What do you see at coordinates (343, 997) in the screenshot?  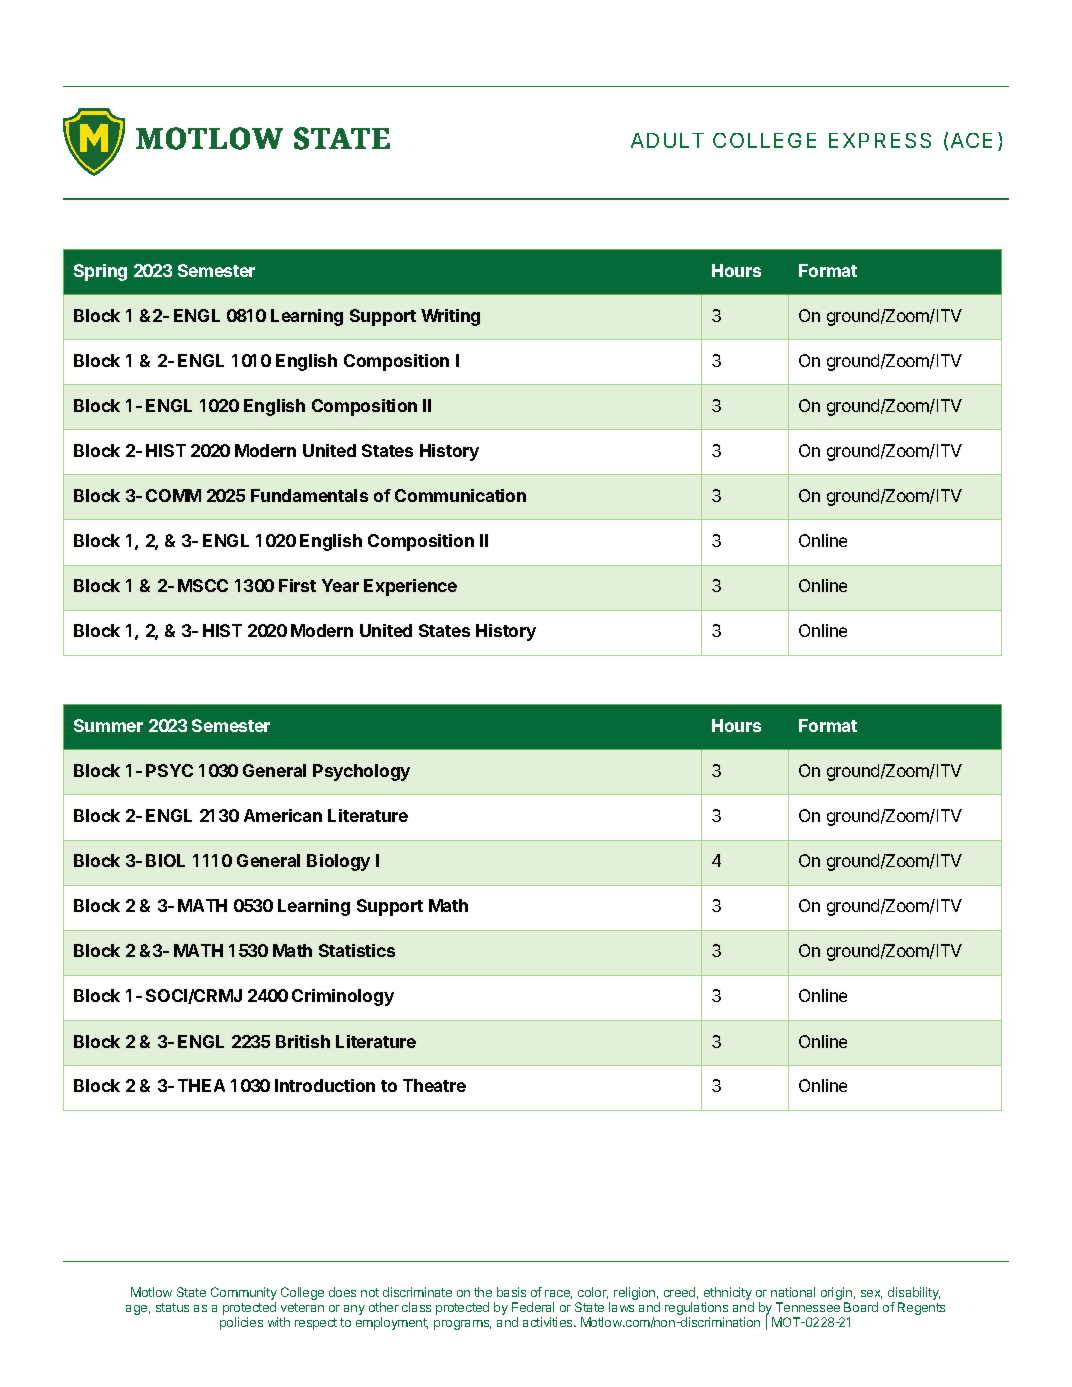 I see `Criminology` at bounding box center [343, 997].
